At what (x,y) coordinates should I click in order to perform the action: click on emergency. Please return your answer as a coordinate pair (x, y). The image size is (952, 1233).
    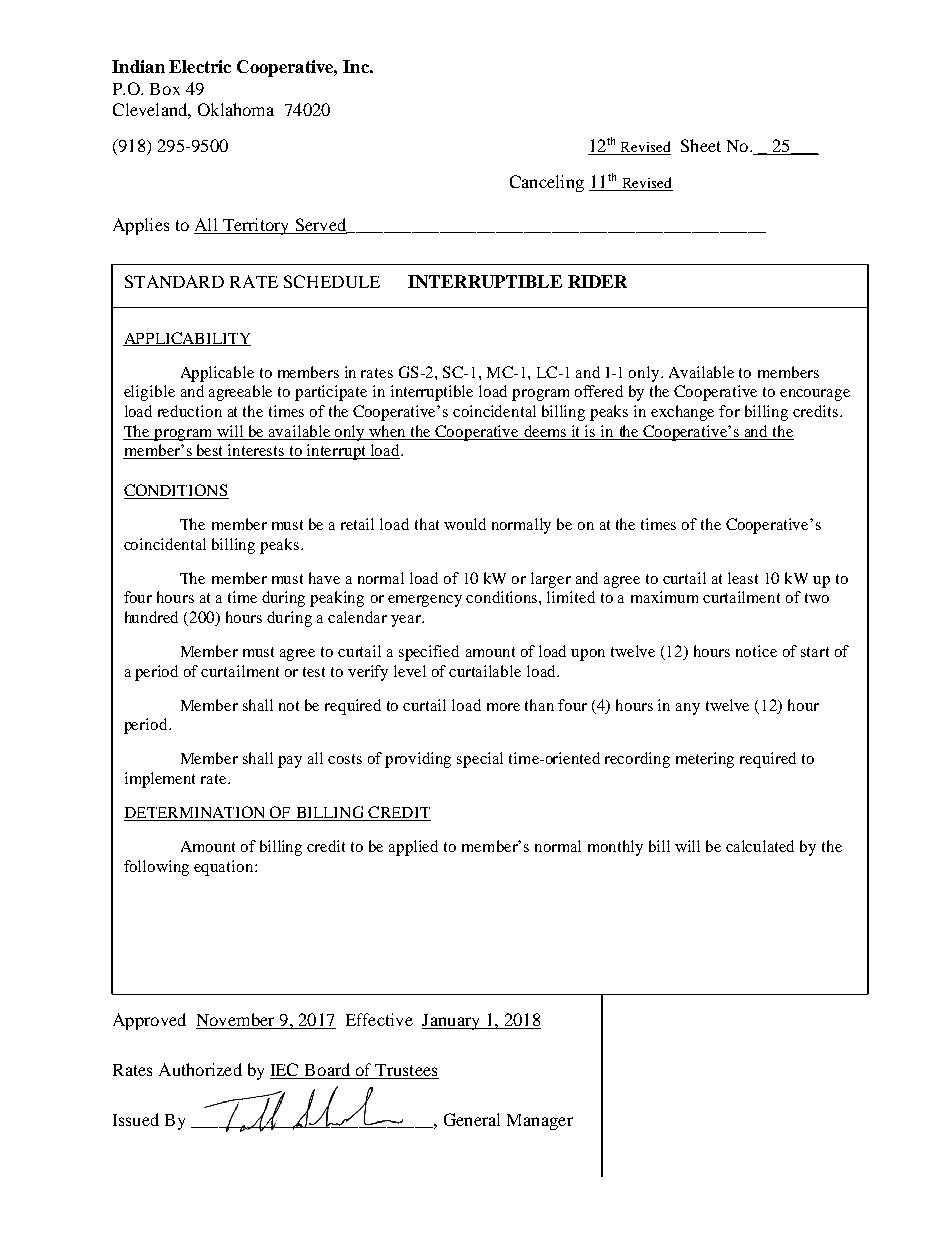
    Looking at the image, I should click on (425, 601).
